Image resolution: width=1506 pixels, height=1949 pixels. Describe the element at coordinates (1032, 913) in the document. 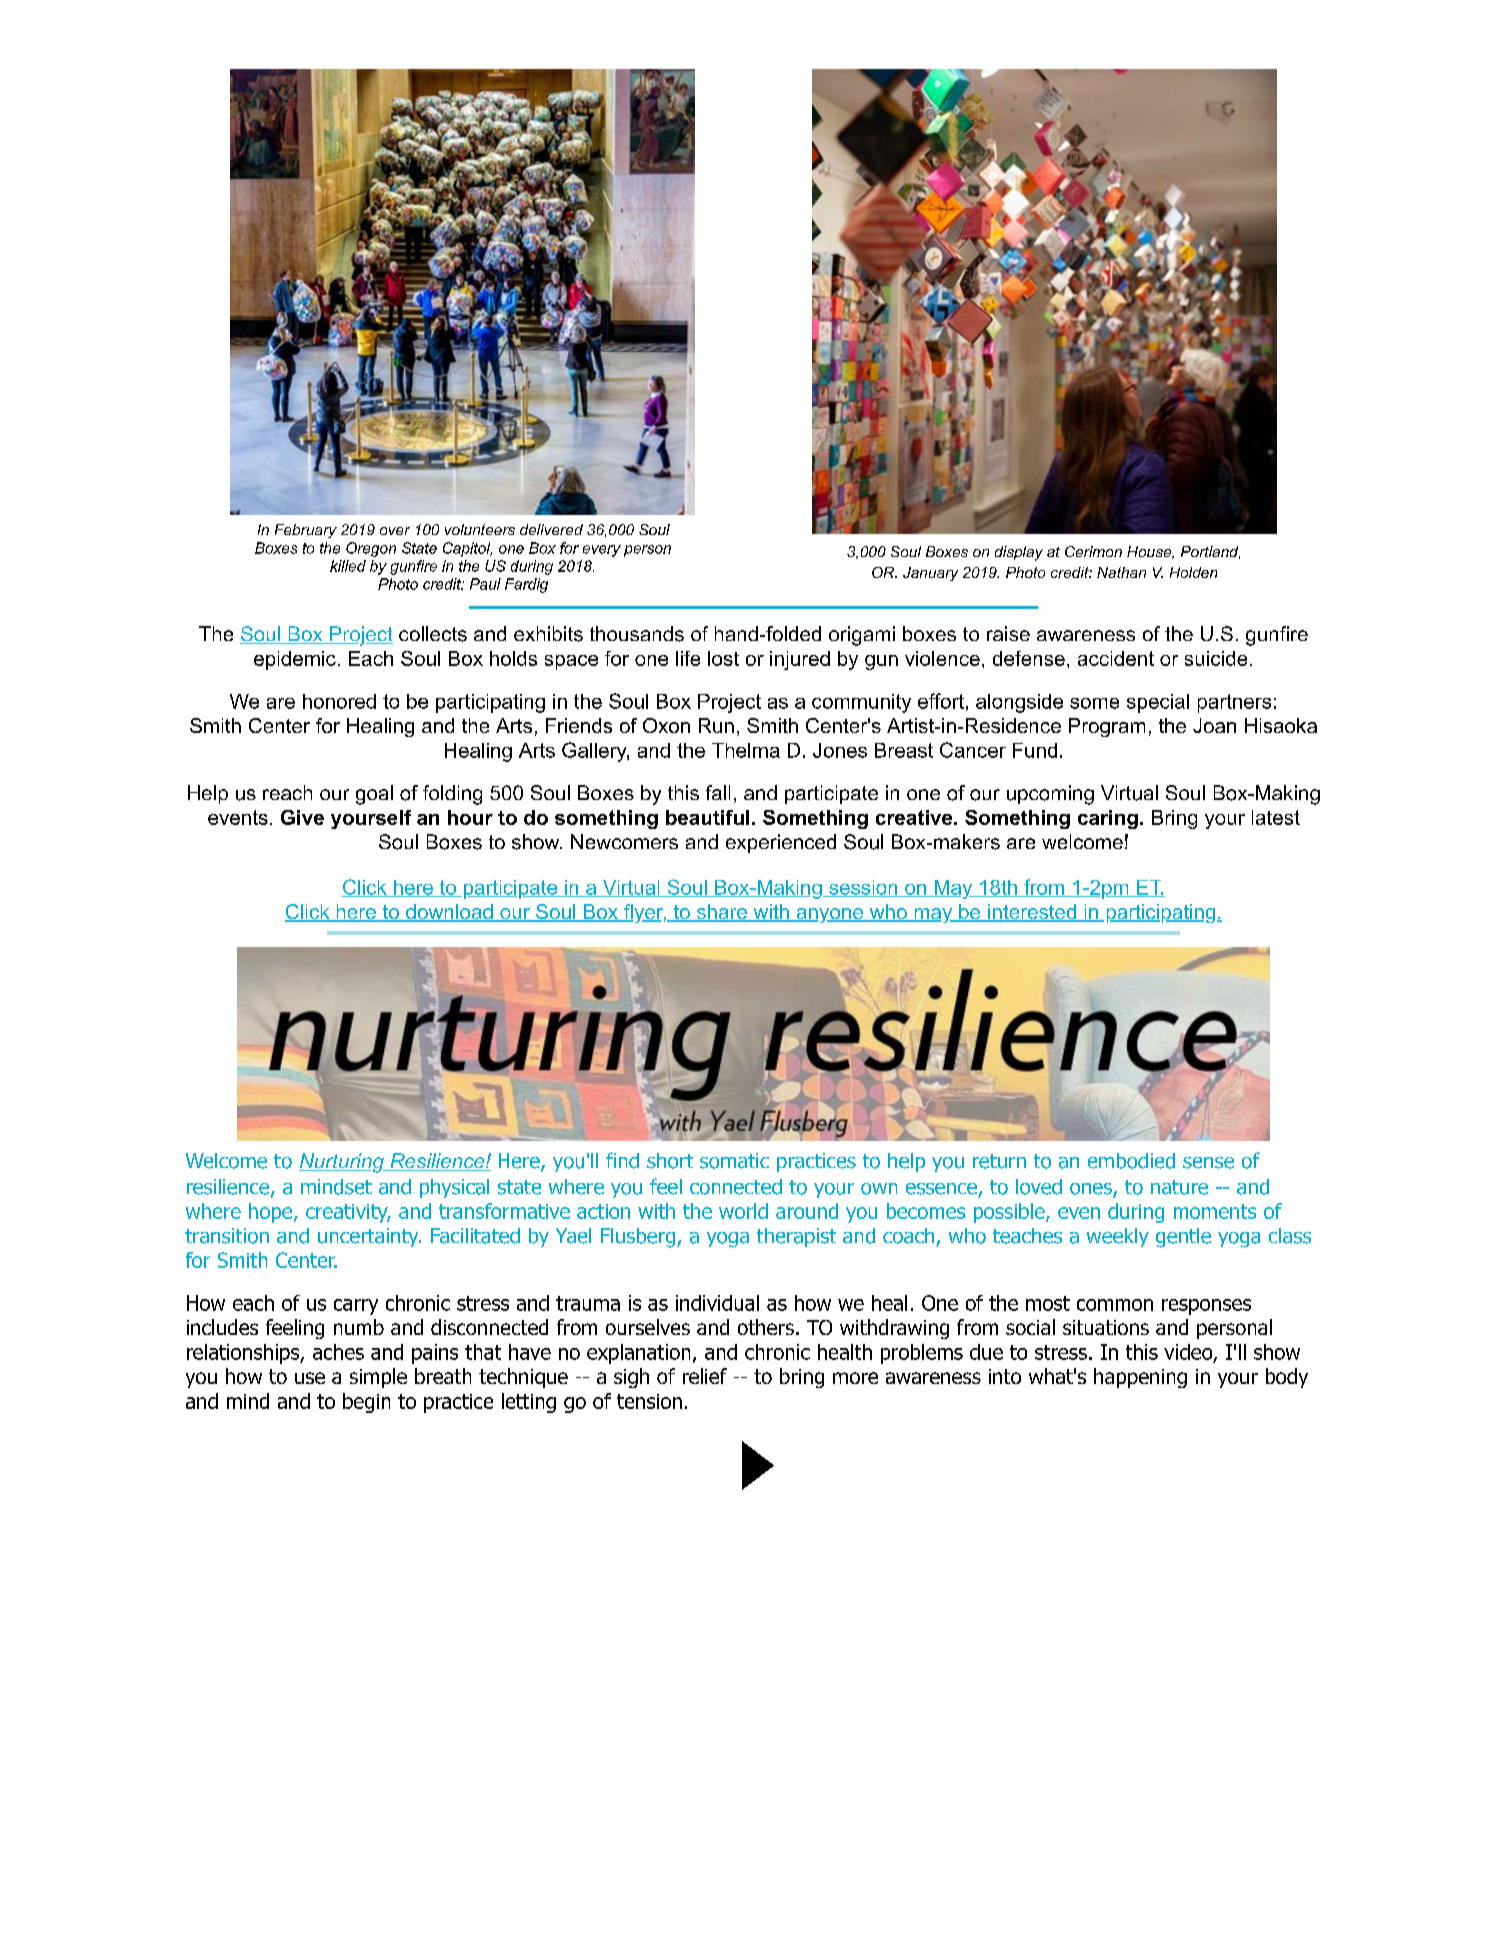

I see `interested` at that location.
